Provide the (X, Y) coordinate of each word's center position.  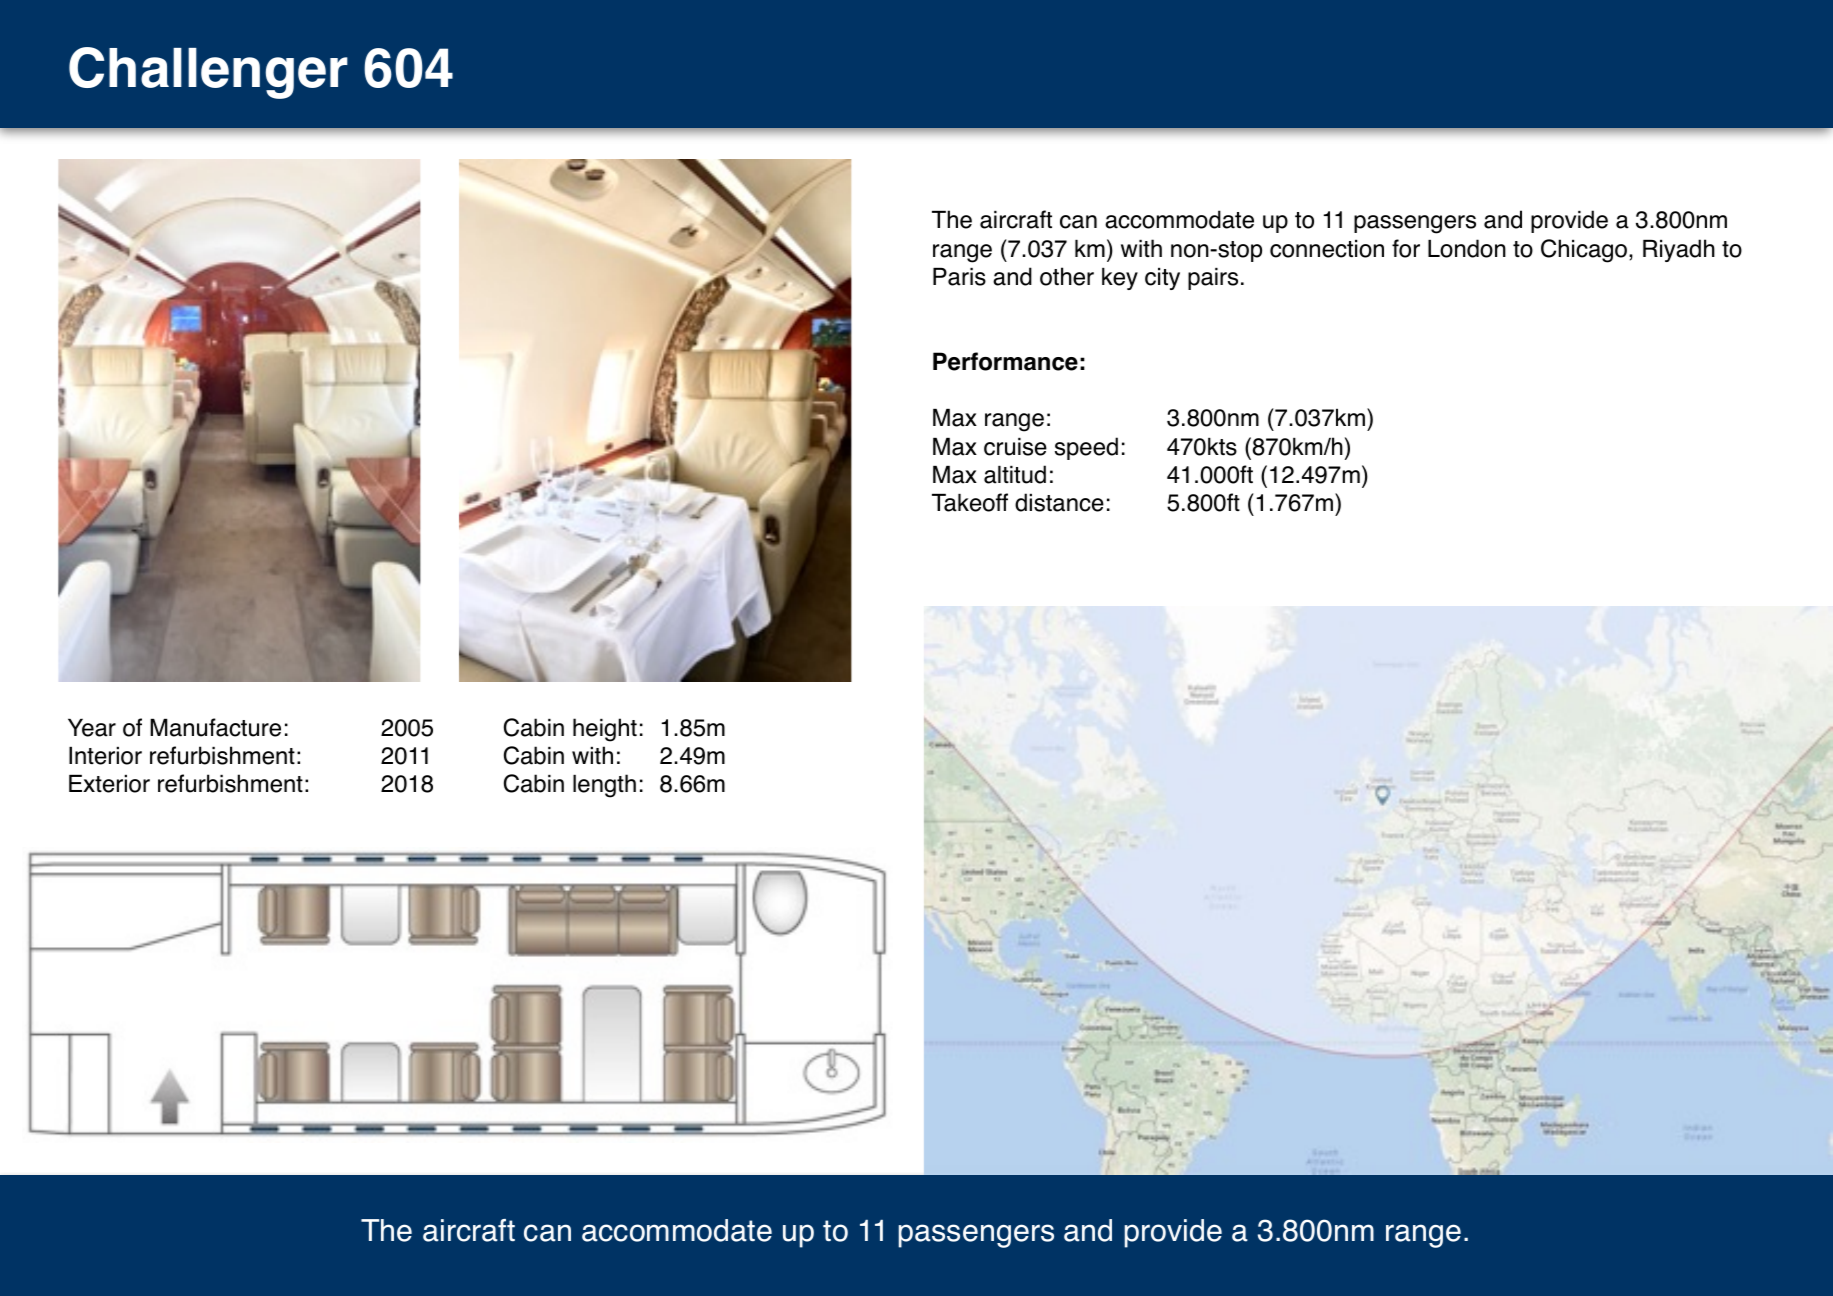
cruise (1015, 447)
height (605, 730)
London (1467, 248)
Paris (959, 277)
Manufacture (215, 727)
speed (1086, 448)
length (604, 786)
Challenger (208, 73)
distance (1059, 502)
